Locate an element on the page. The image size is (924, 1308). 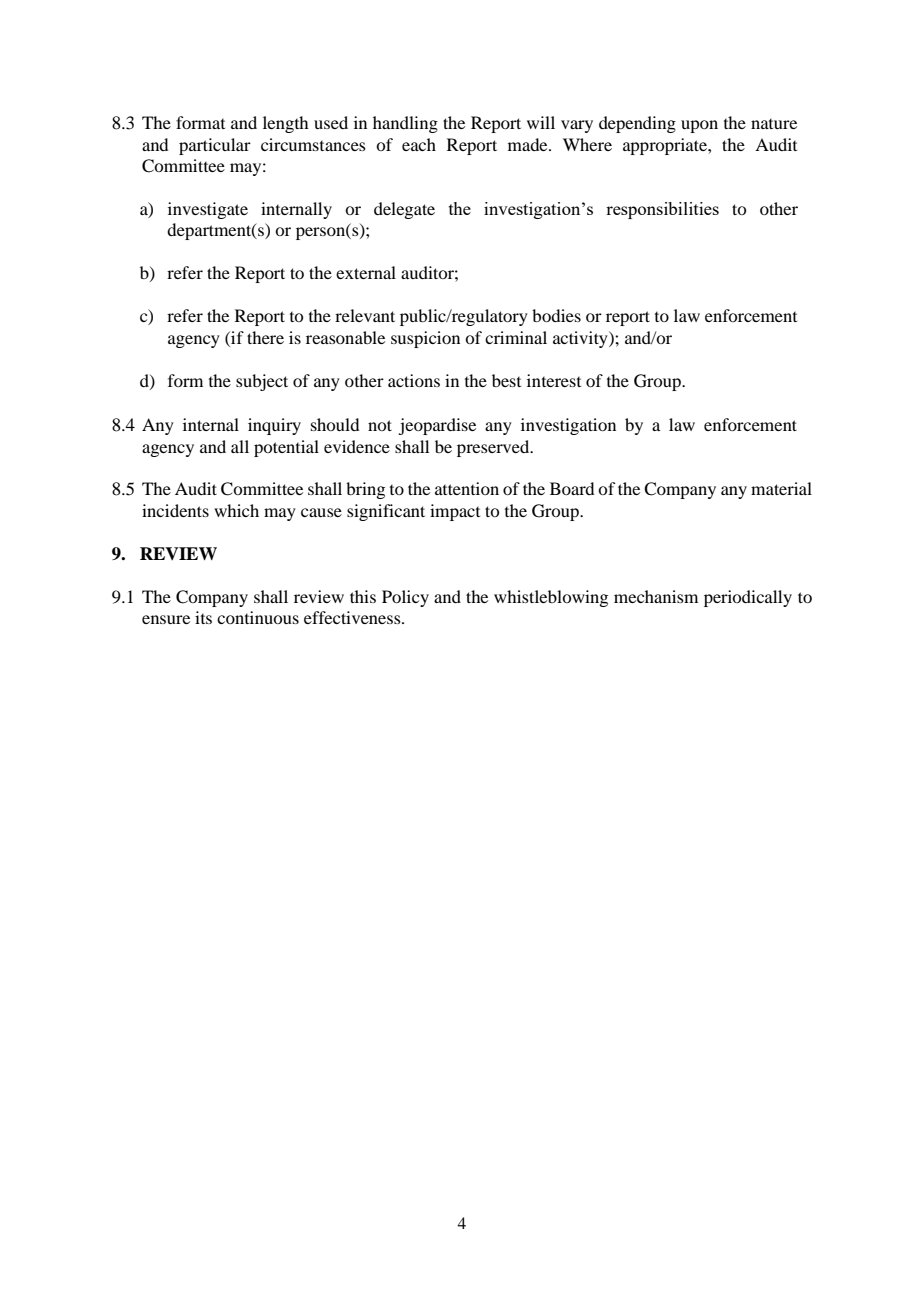
delegate is located at coordinates (404, 210).
